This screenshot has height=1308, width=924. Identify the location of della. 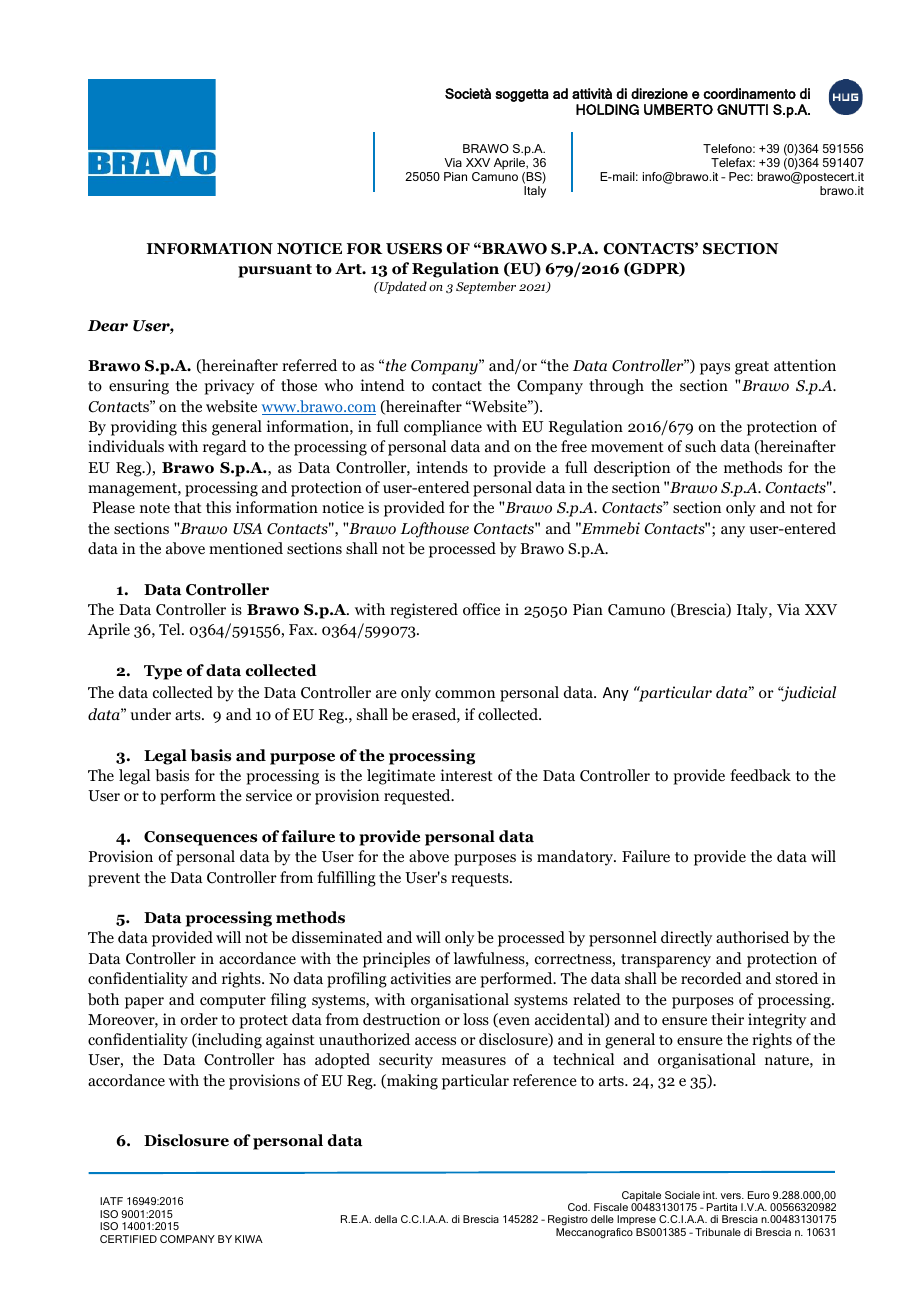
(386, 1219).
